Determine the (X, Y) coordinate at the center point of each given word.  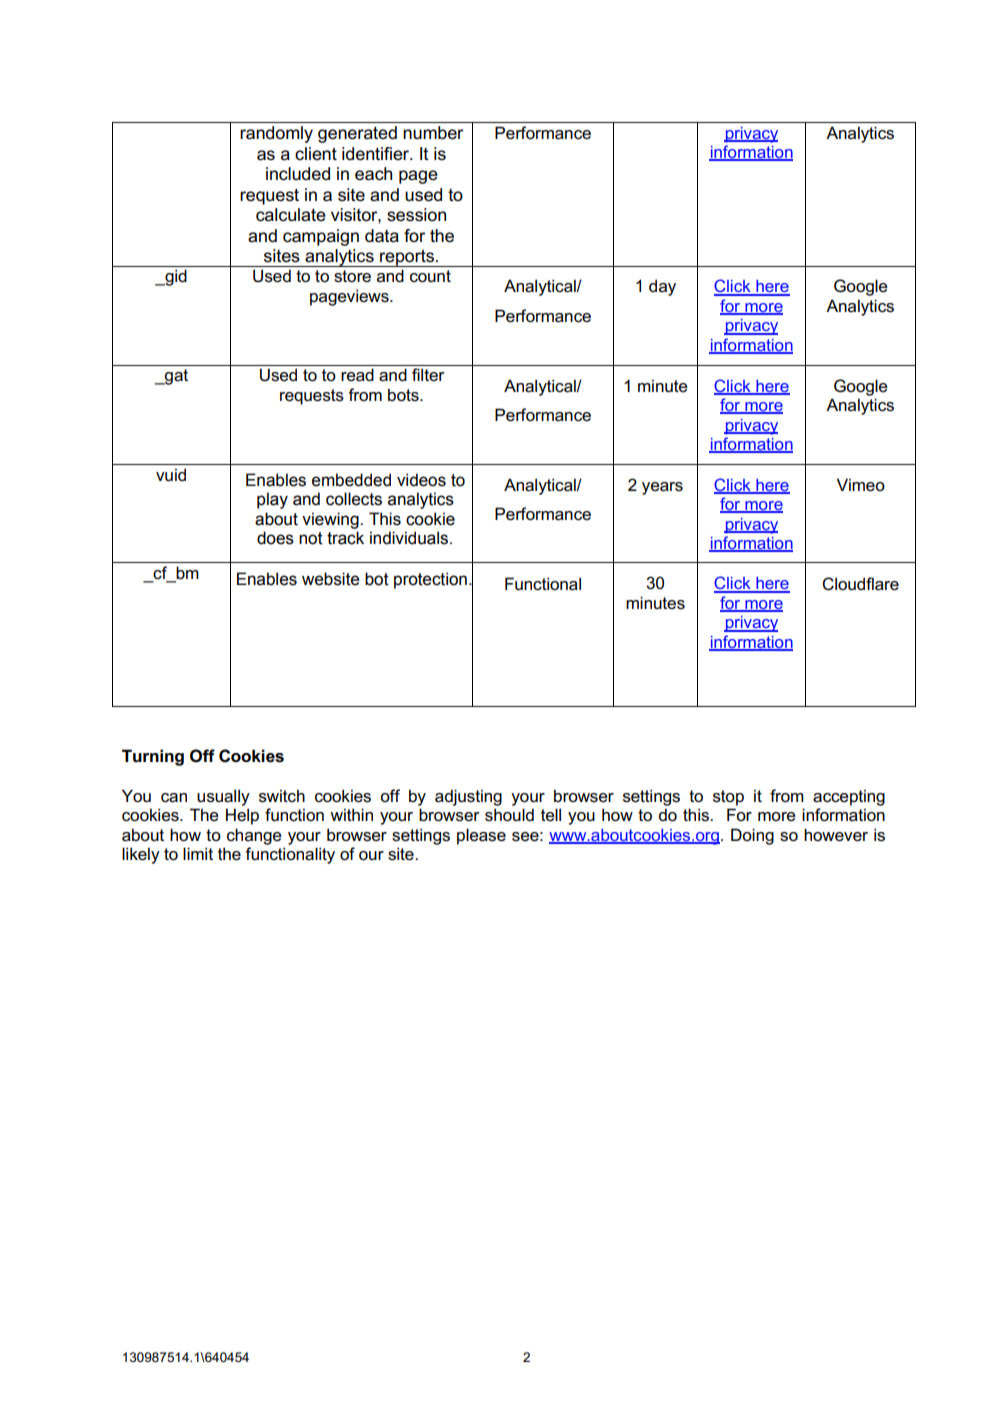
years (662, 488)
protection (430, 580)
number (433, 133)
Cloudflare (860, 584)
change (254, 836)
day (662, 287)
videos (421, 480)
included (298, 174)
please (481, 836)
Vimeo (861, 485)
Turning (153, 757)
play (272, 500)
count (430, 276)
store (352, 276)
